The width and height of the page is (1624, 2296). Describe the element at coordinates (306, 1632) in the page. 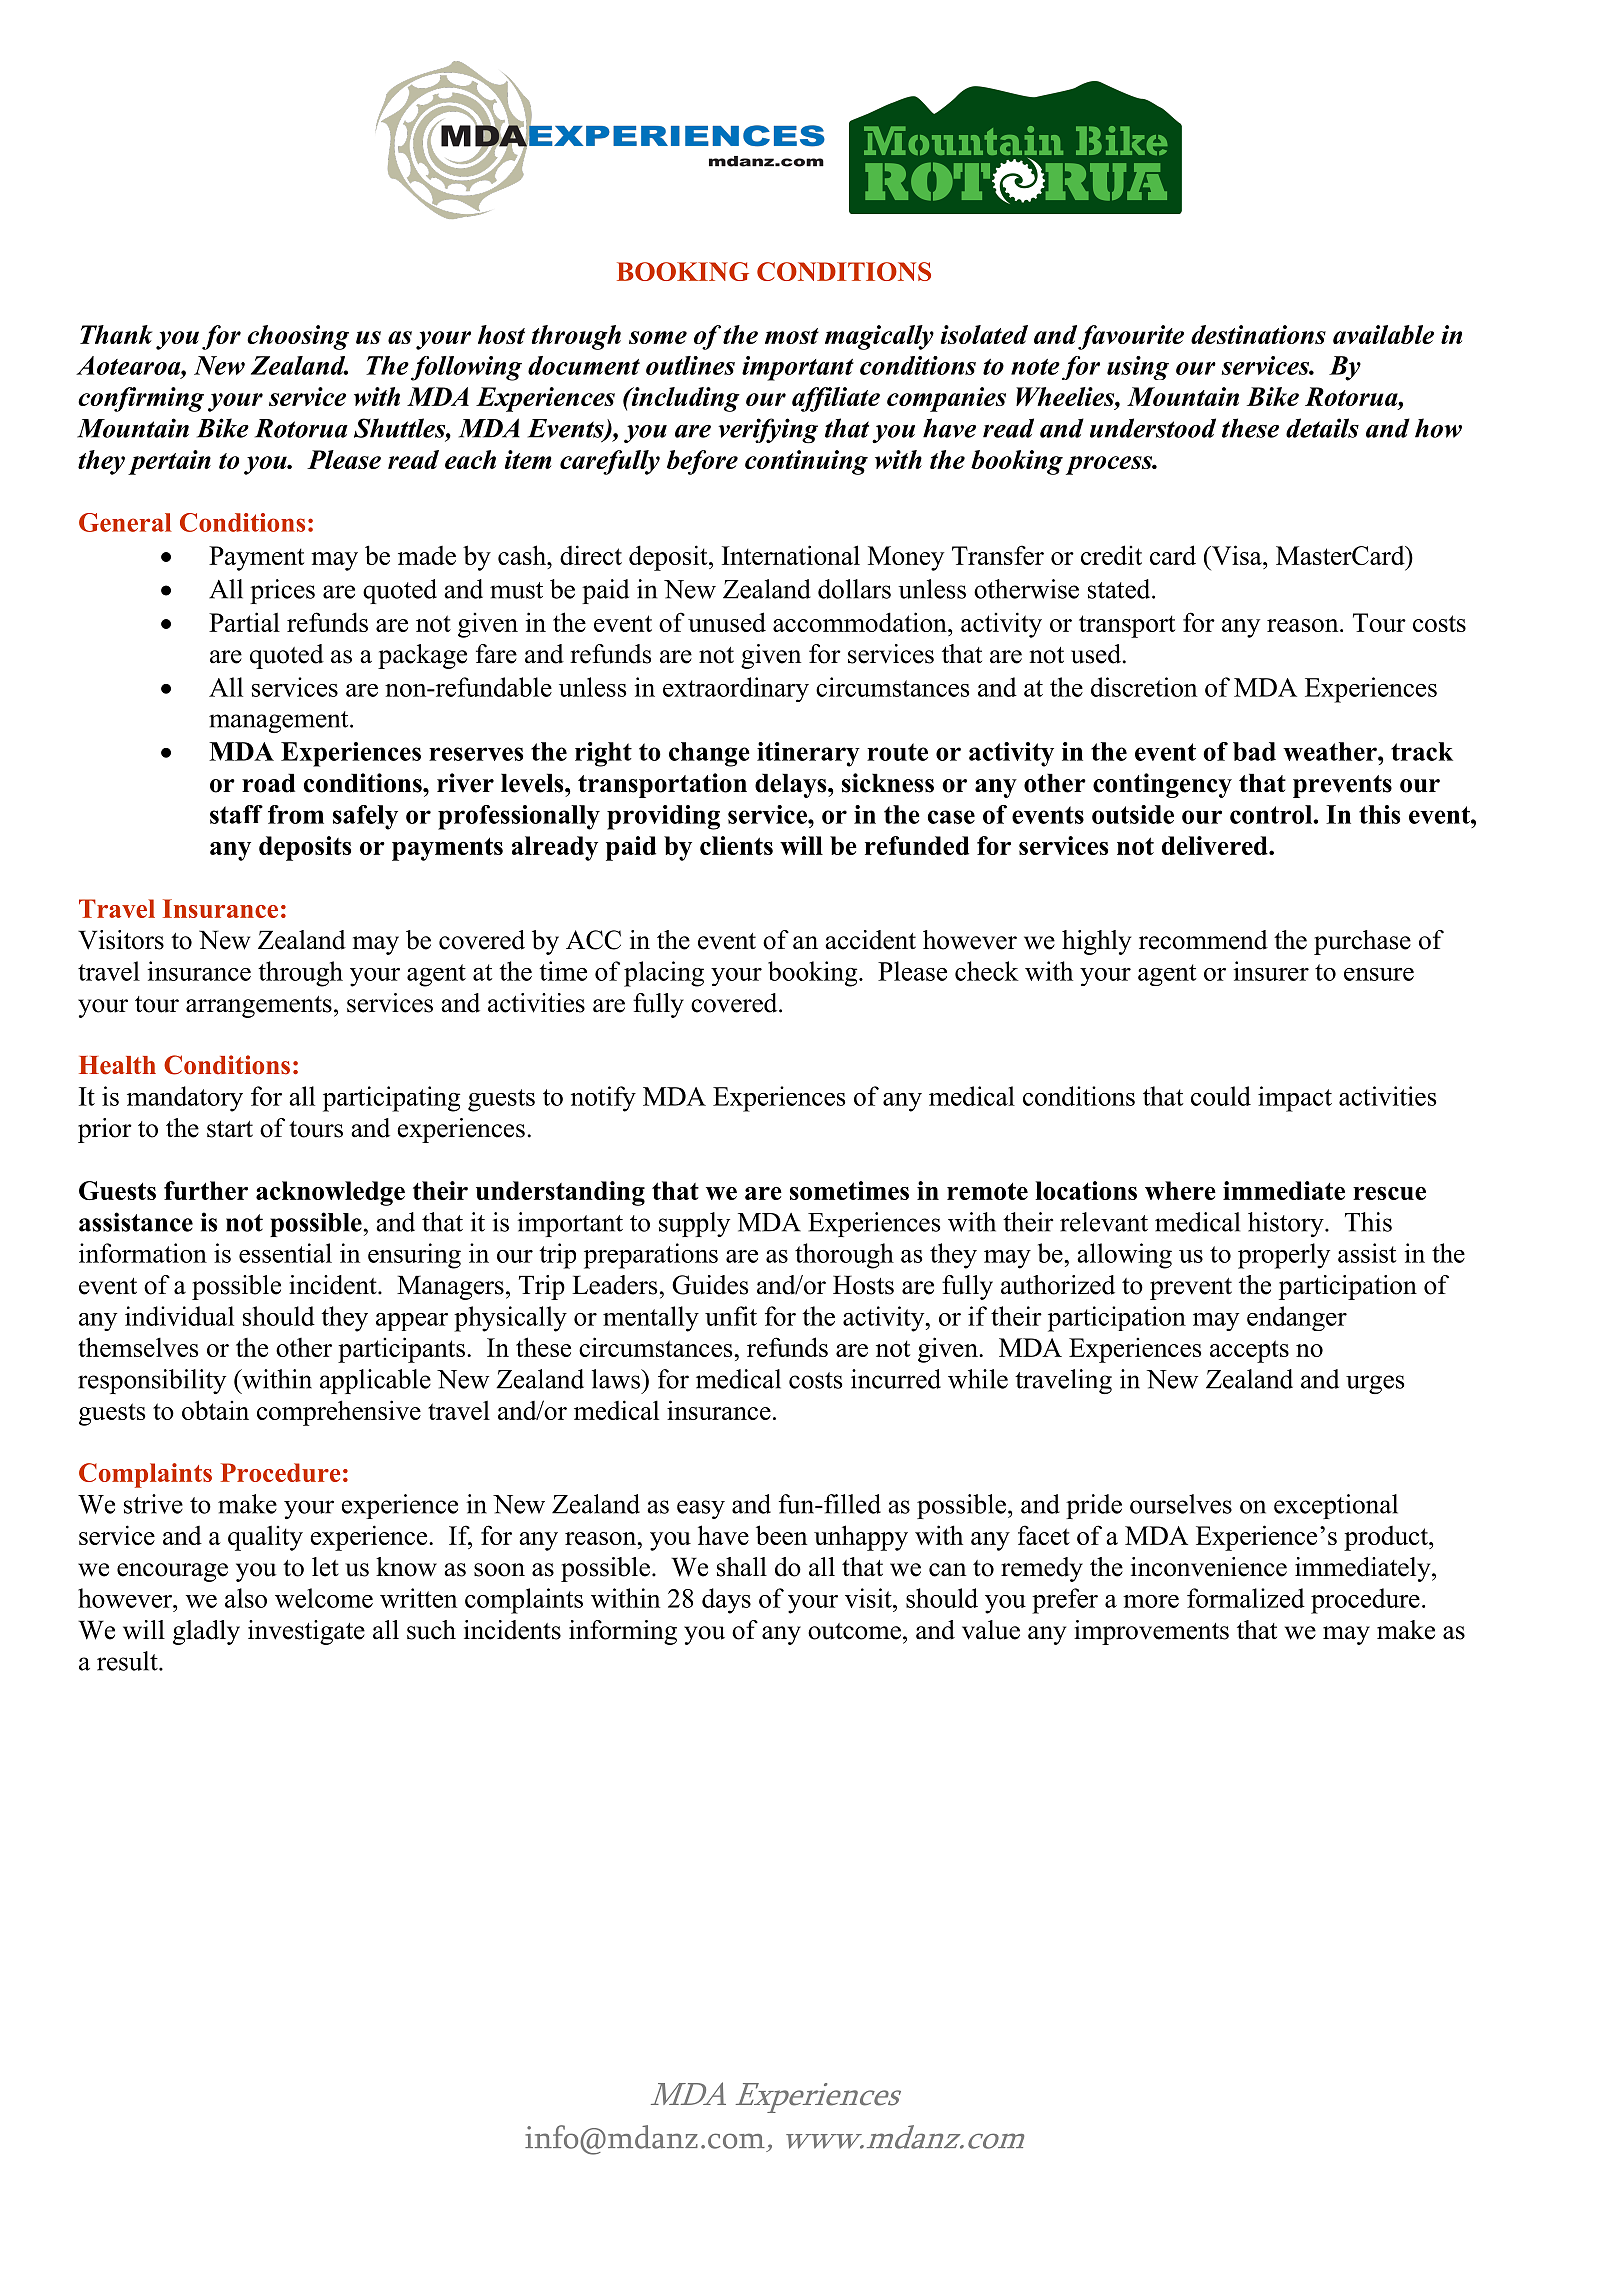

I see `investigate` at that location.
